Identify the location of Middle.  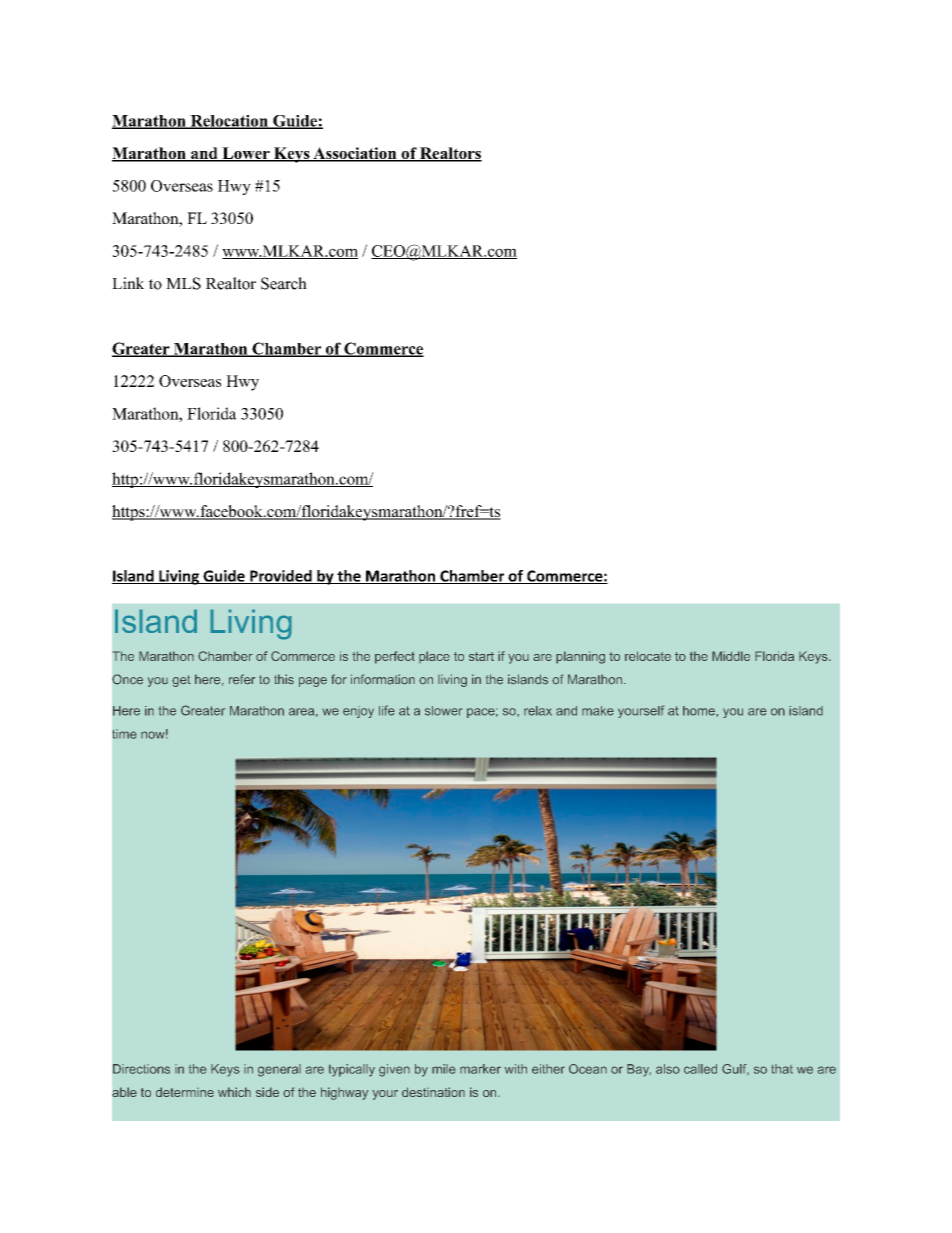
(731, 656).
